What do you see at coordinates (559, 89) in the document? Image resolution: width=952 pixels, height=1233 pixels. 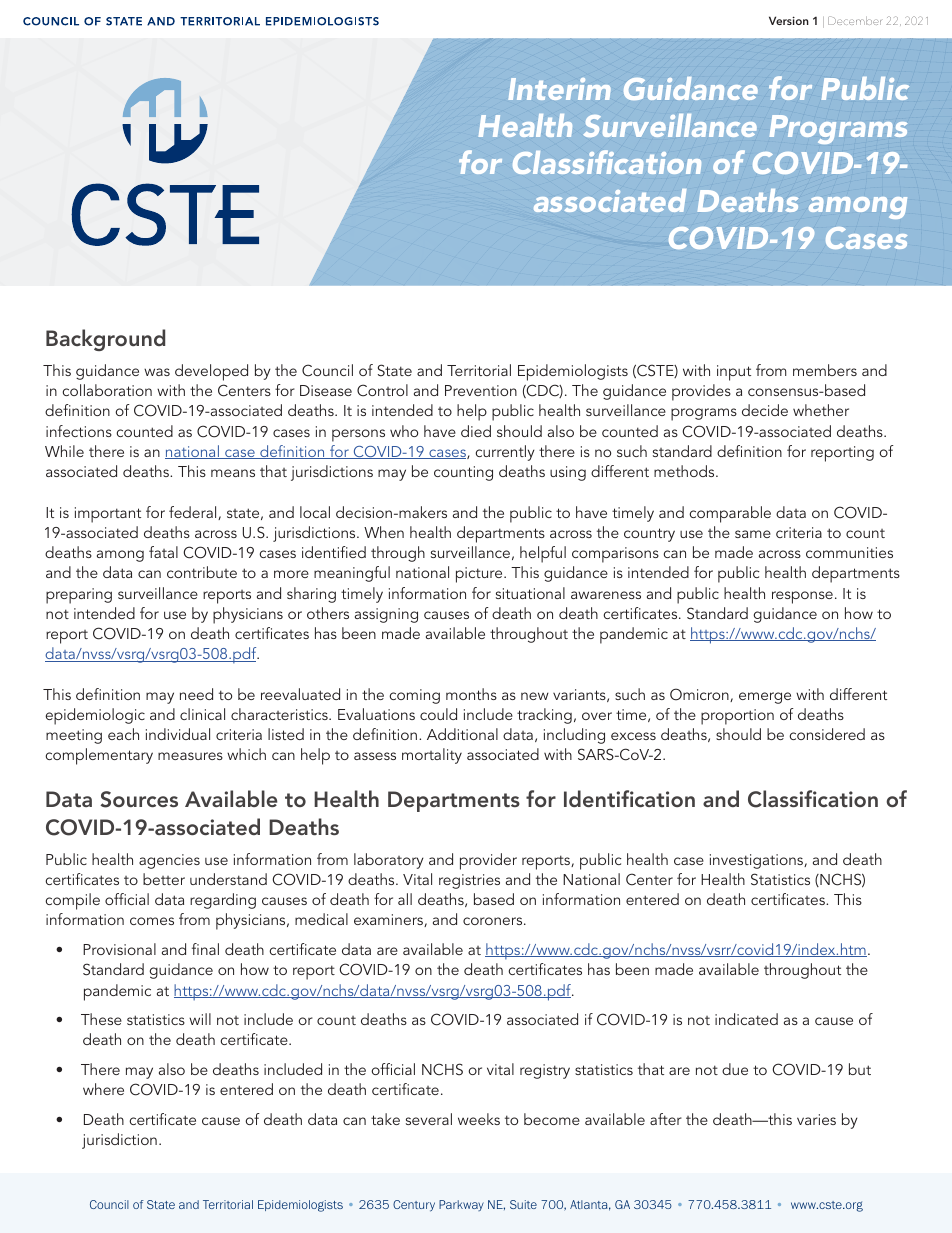 I see `Interim` at bounding box center [559, 89].
